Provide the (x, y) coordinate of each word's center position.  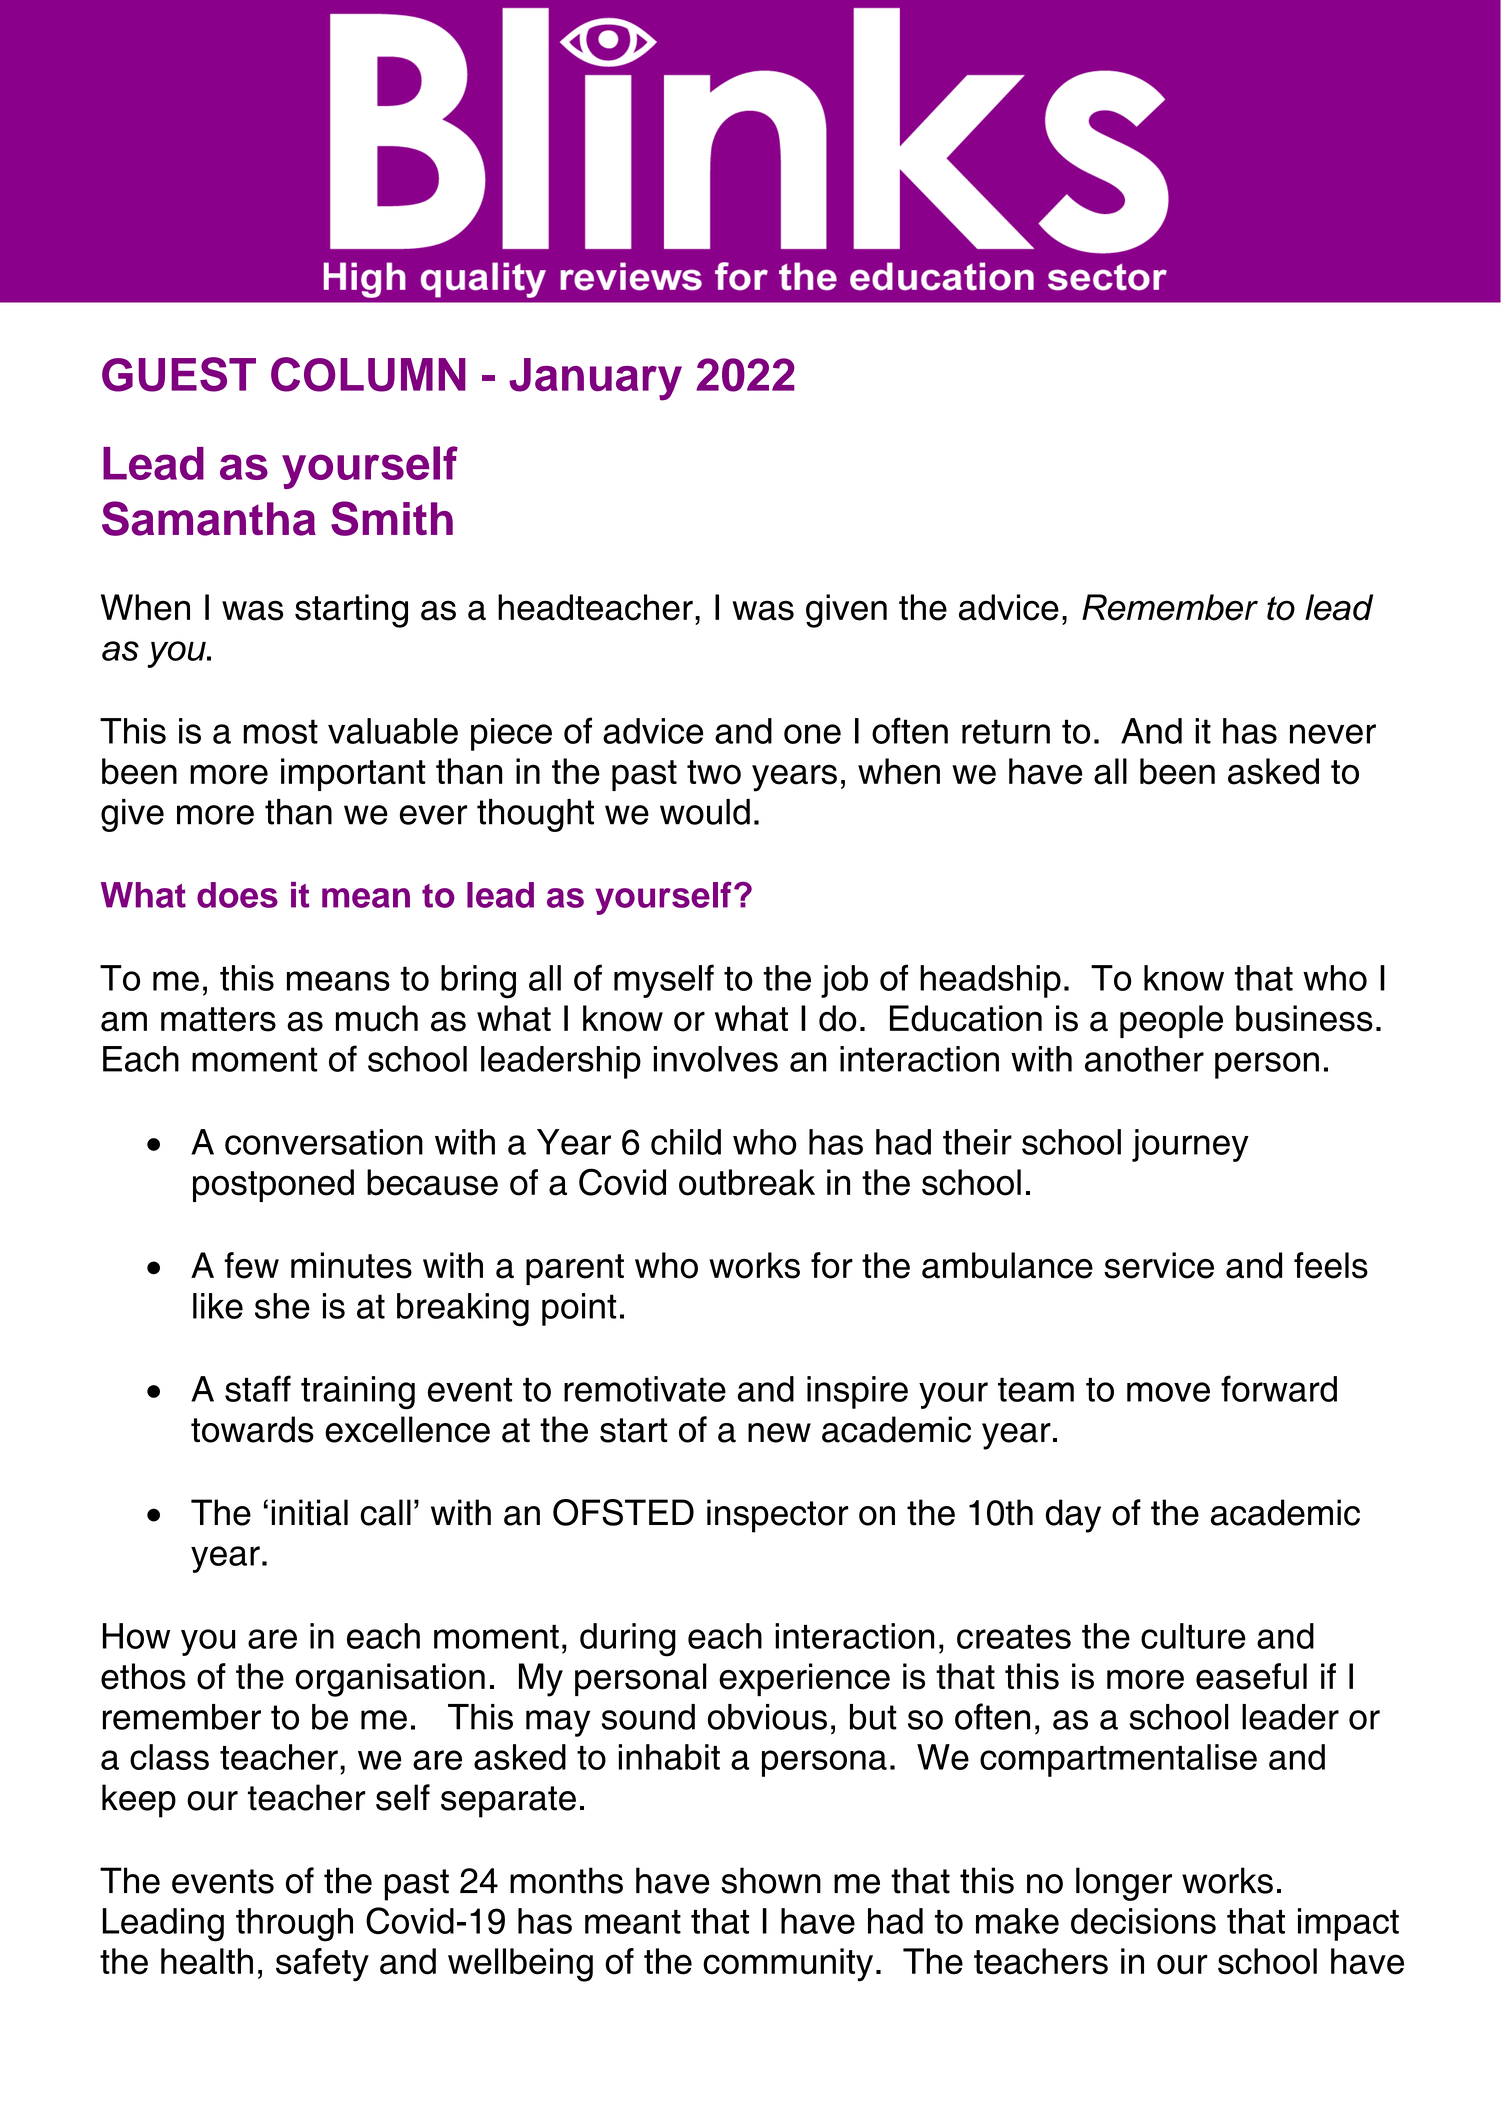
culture (1193, 1636)
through (294, 1925)
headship (990, 981)
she (282, 1306)
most (280, 731)
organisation (390, 1680)
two (714, 772)
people (1171, 1021)
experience (804, 1679)
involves (715, 1059)
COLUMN (368, 374)
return (1006, 731)
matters (218, 1019)
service (1159, 1265)
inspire (857, 1392)
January (595, 379)
